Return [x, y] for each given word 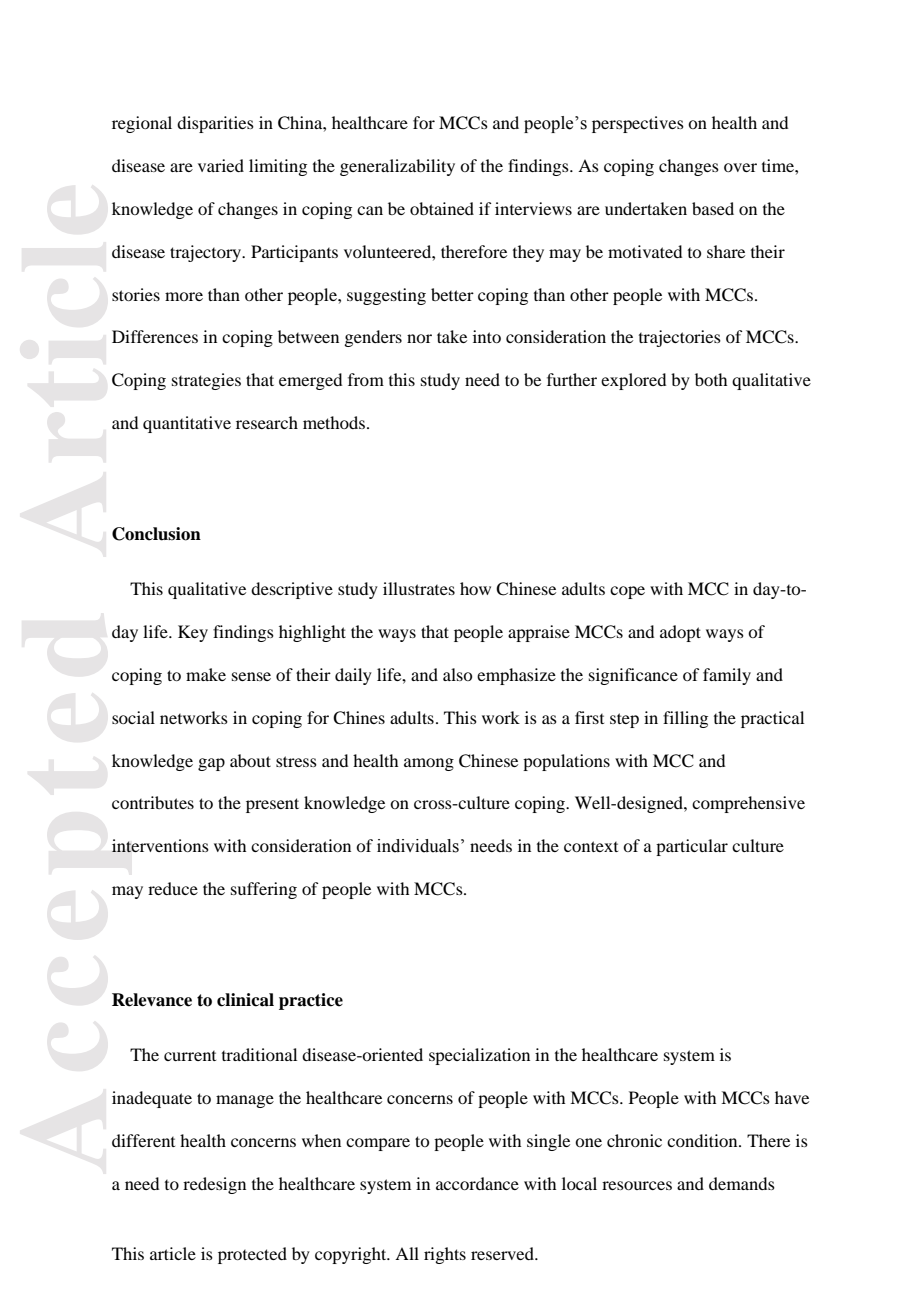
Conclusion [156, 534]
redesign [214, 1185]
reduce [173, 888]
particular [692, 847]
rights [445, 1255]
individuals [418, 846]
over [740, 167]
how [475, 588]
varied [221, 165]
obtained [442, 208]
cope [627, 592]
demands [742, 1183]
